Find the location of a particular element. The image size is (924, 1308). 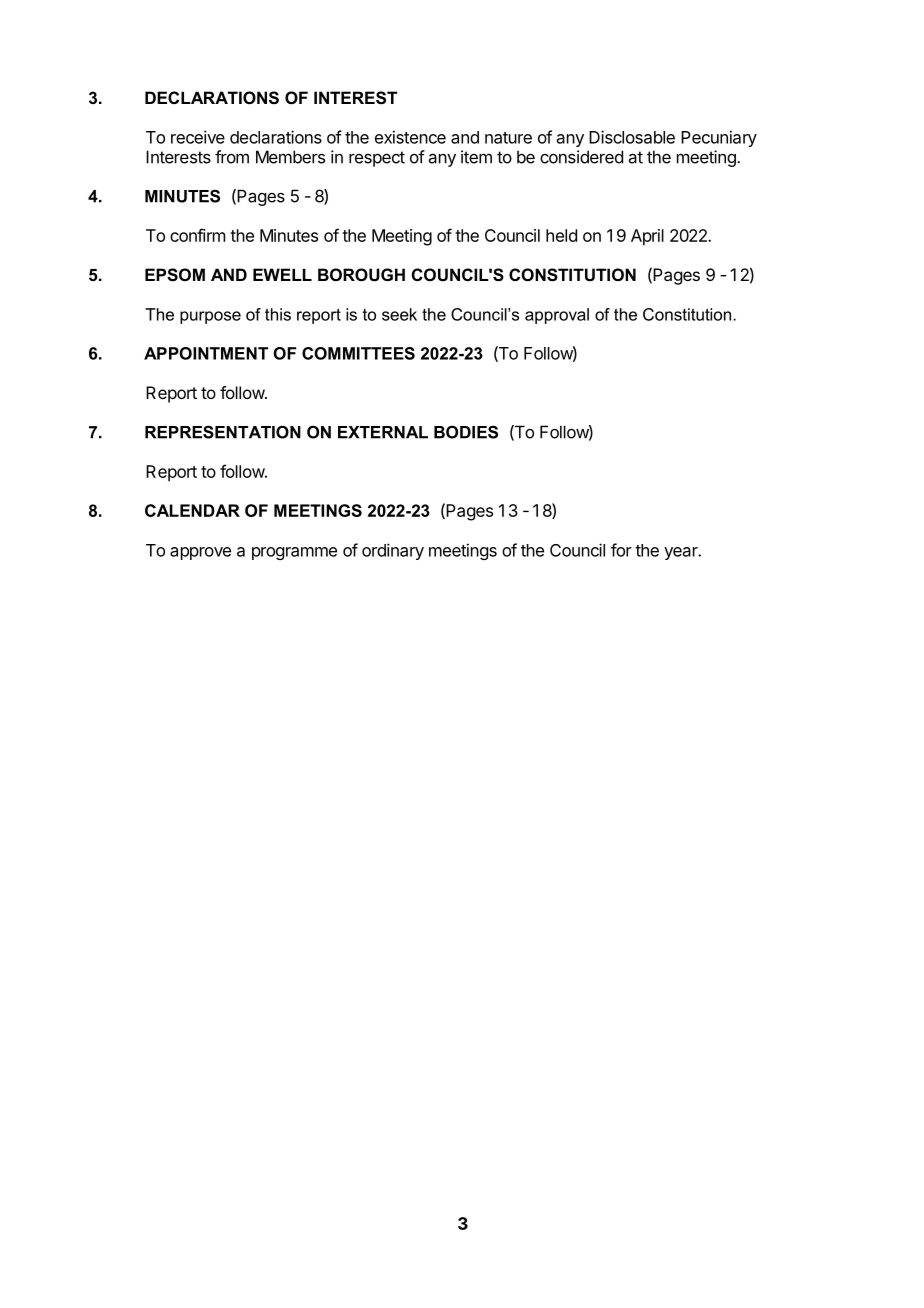

item is located at coordinates (476, 157).
